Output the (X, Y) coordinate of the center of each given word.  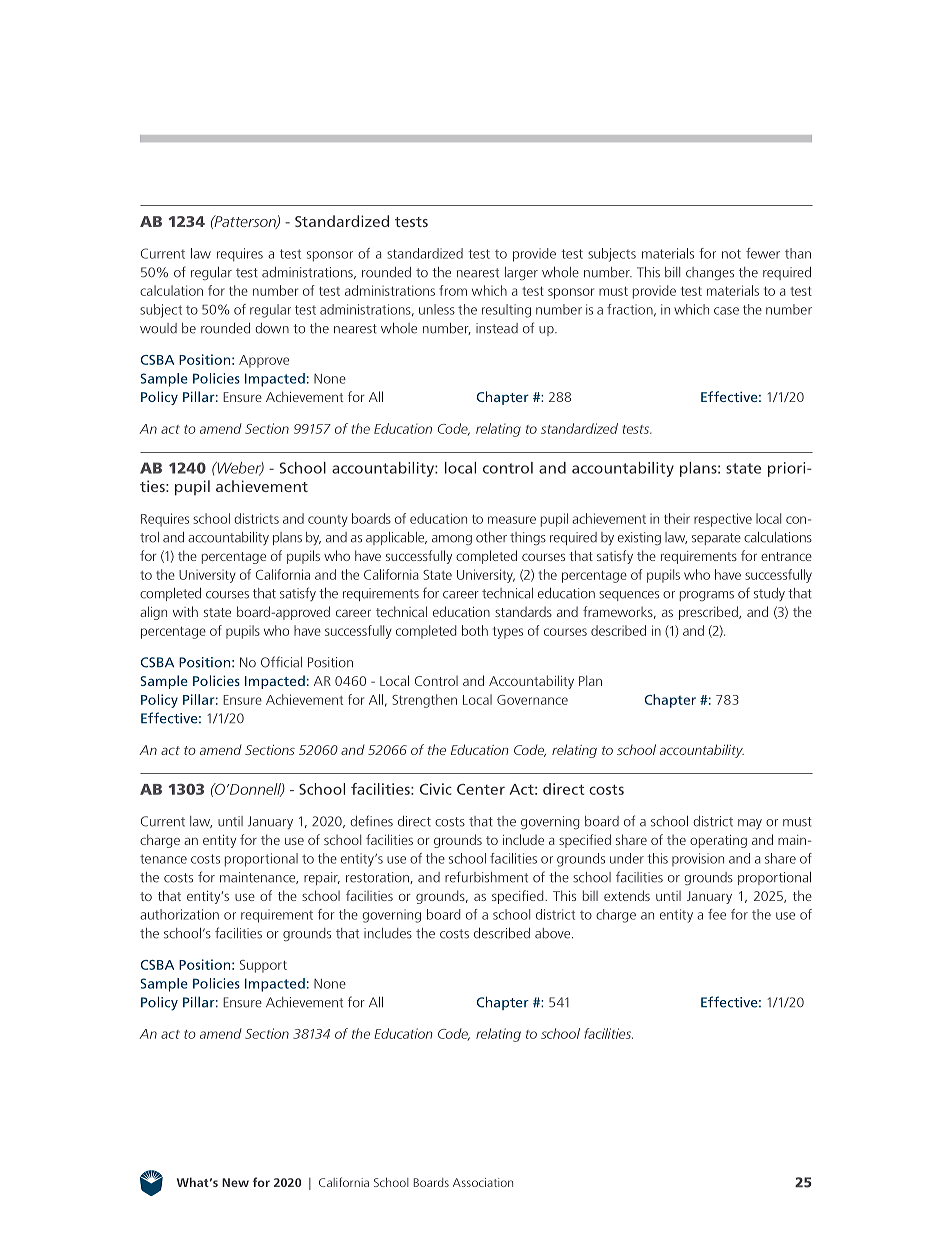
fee (717, 914)
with (185, 611)
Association (483, 1182)
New (235, 1182)
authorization (179, 914)
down (272, 328)
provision (698, 859)
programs (707, 596)
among (452, 540)
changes (710, 273)
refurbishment (486, 877)
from (453, 290)
